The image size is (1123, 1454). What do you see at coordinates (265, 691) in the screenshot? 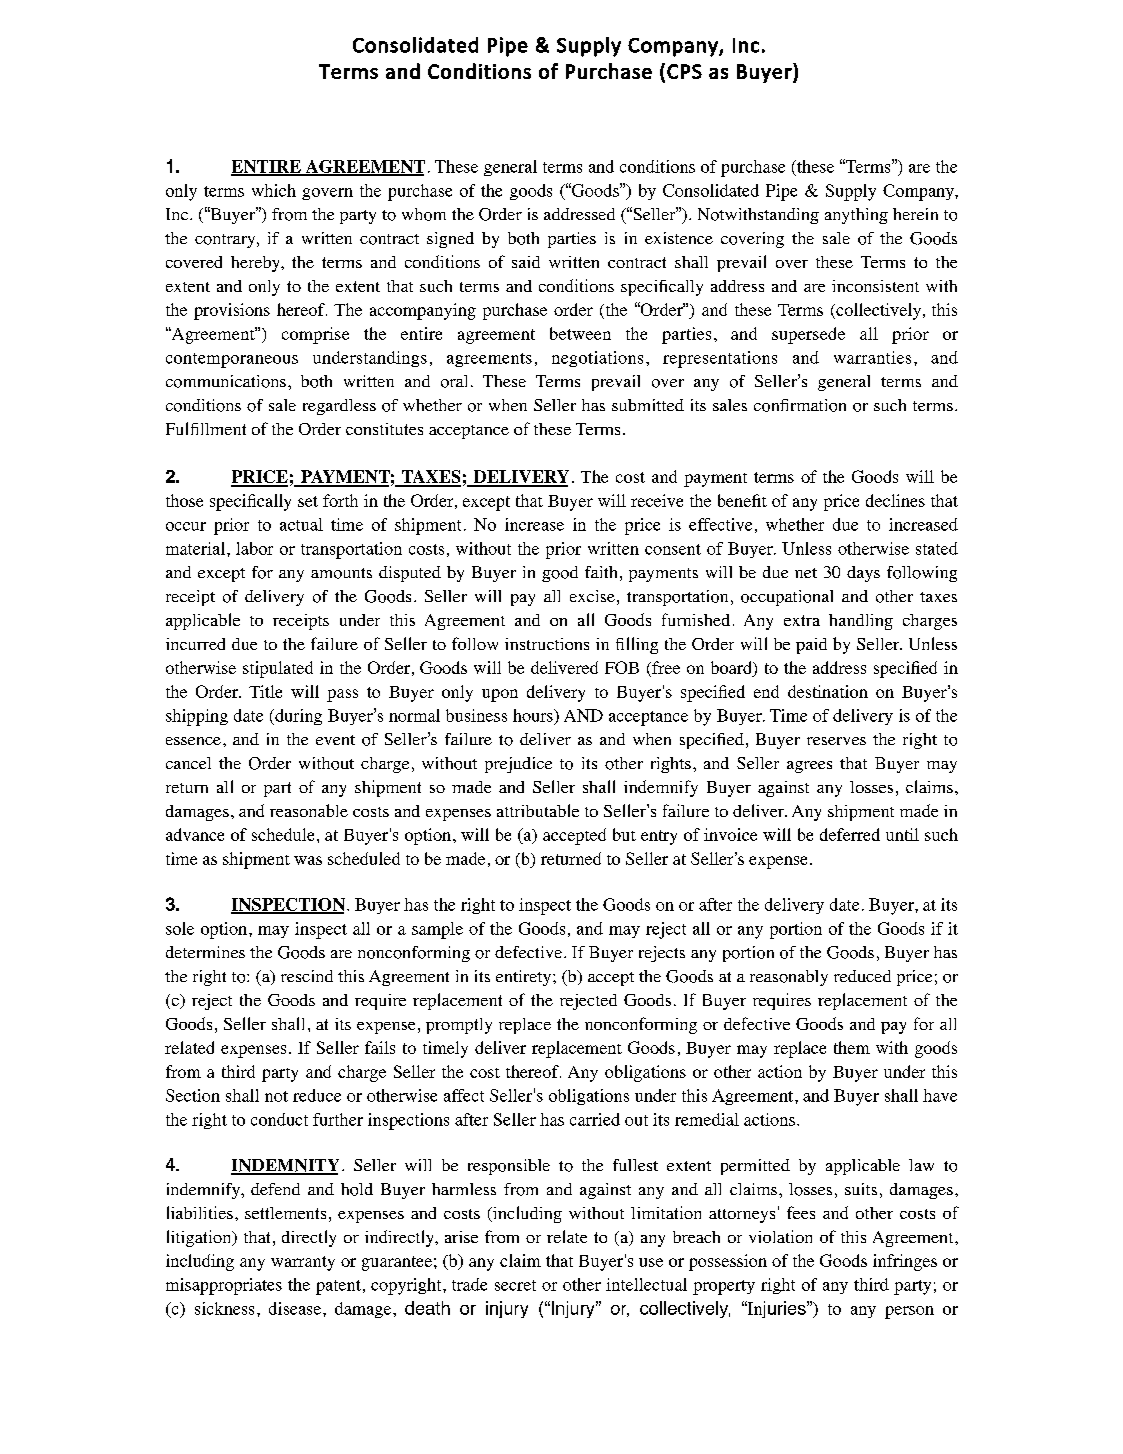
I see `Title` at bounding box center [265, 691].
